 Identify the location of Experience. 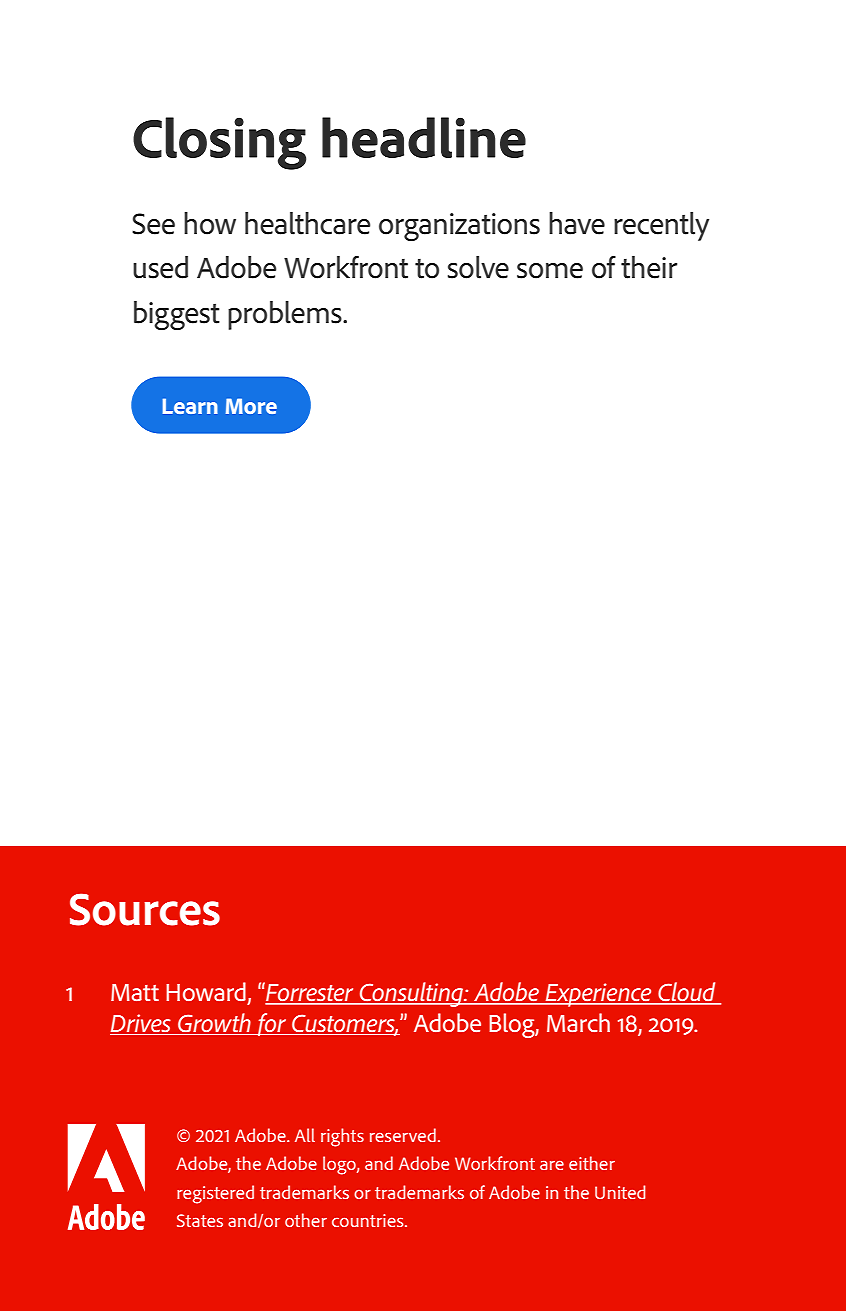
(599, 995).
